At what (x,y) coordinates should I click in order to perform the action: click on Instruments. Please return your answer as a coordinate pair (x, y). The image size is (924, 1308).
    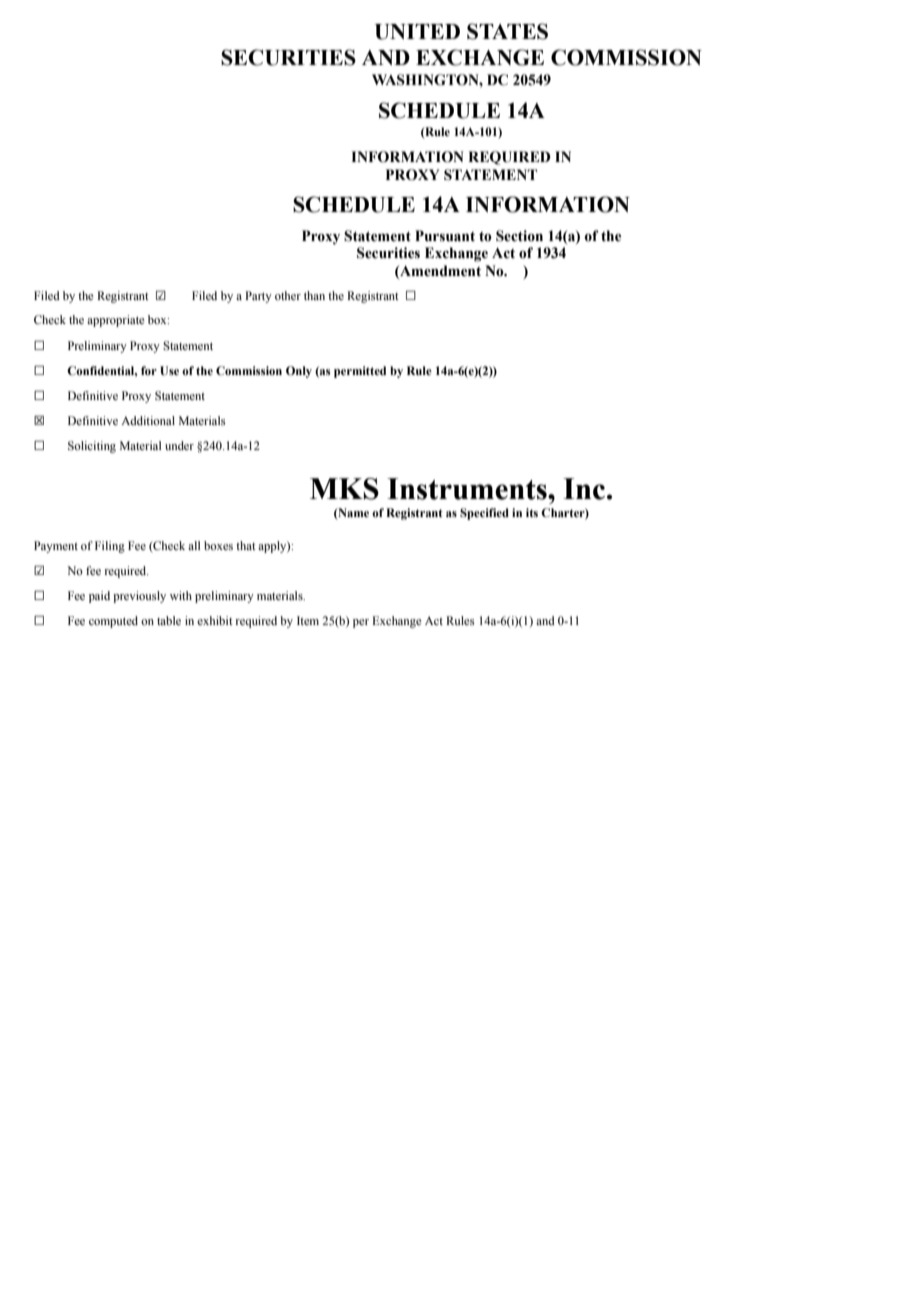
    Looking at the image, I should click on (468, 489).
